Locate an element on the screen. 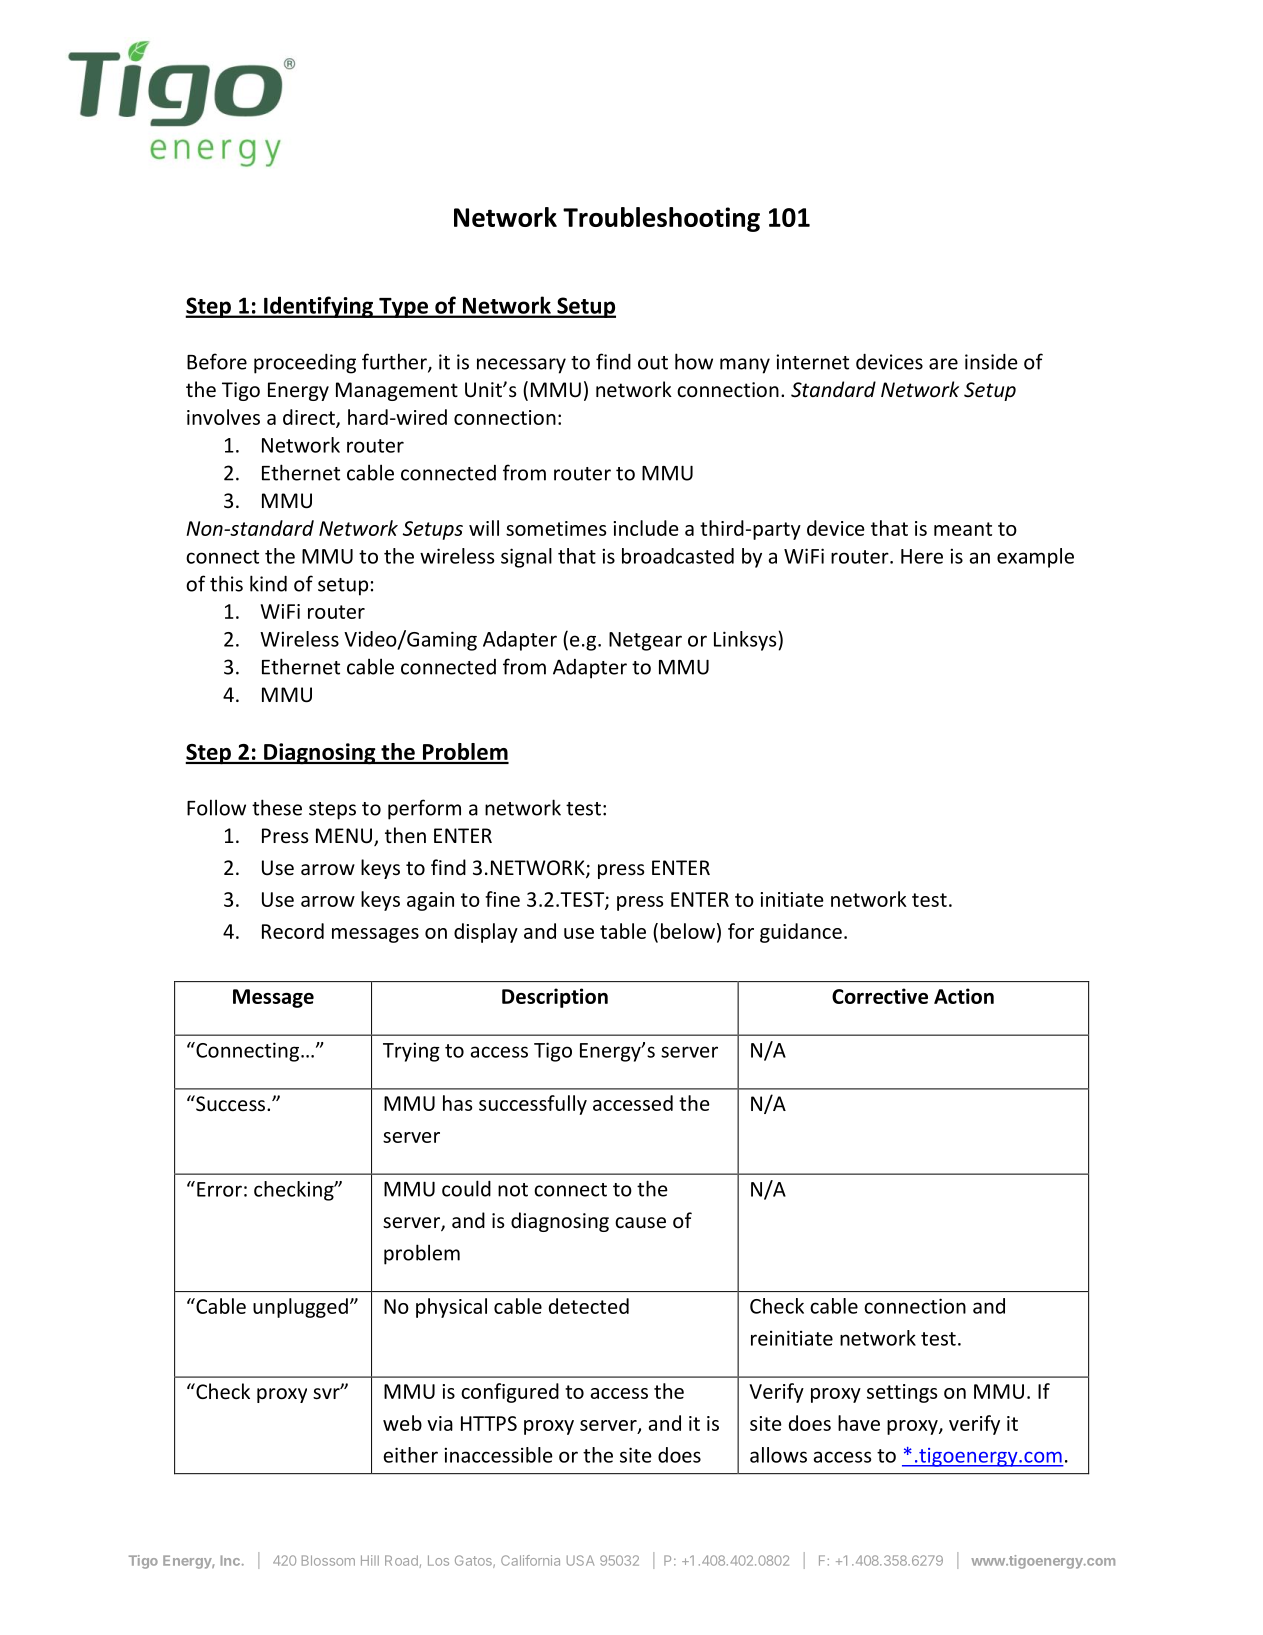  Identifying is located at coordinates (319, 307).
